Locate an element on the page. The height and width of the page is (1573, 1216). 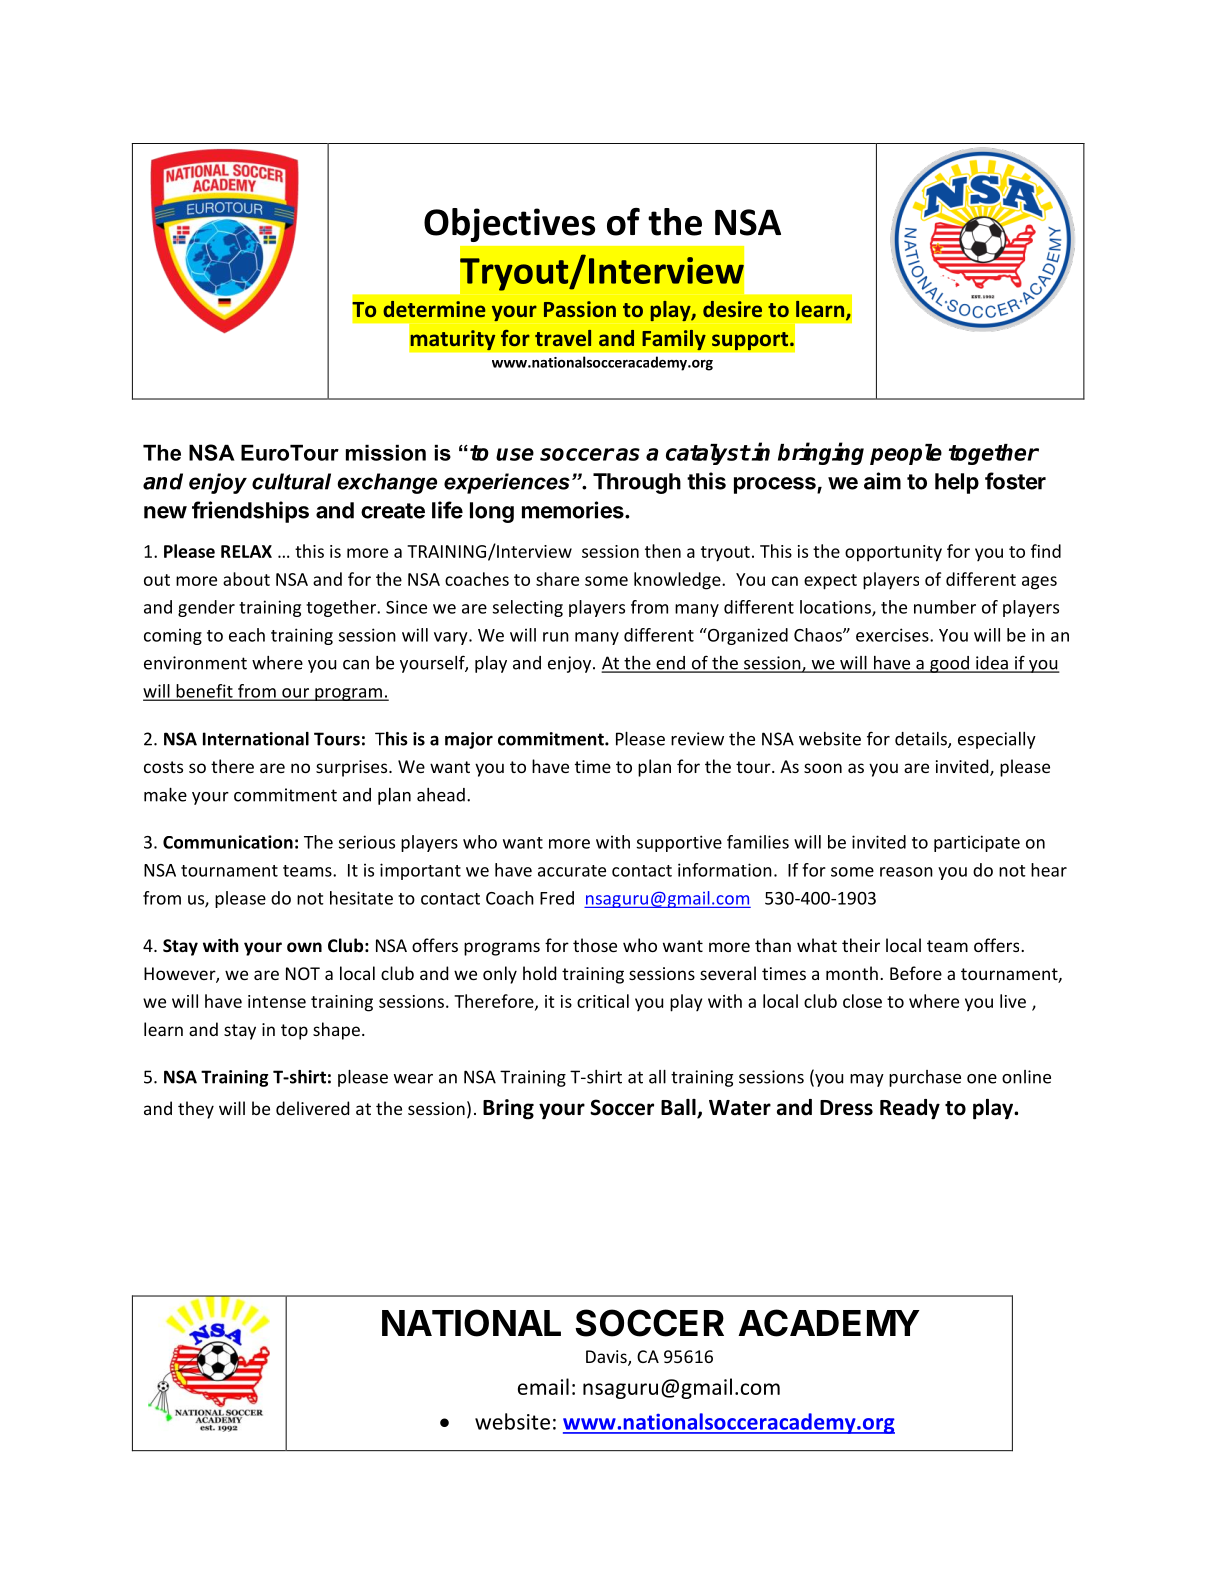
participate is located at coordinates (977, 843).
